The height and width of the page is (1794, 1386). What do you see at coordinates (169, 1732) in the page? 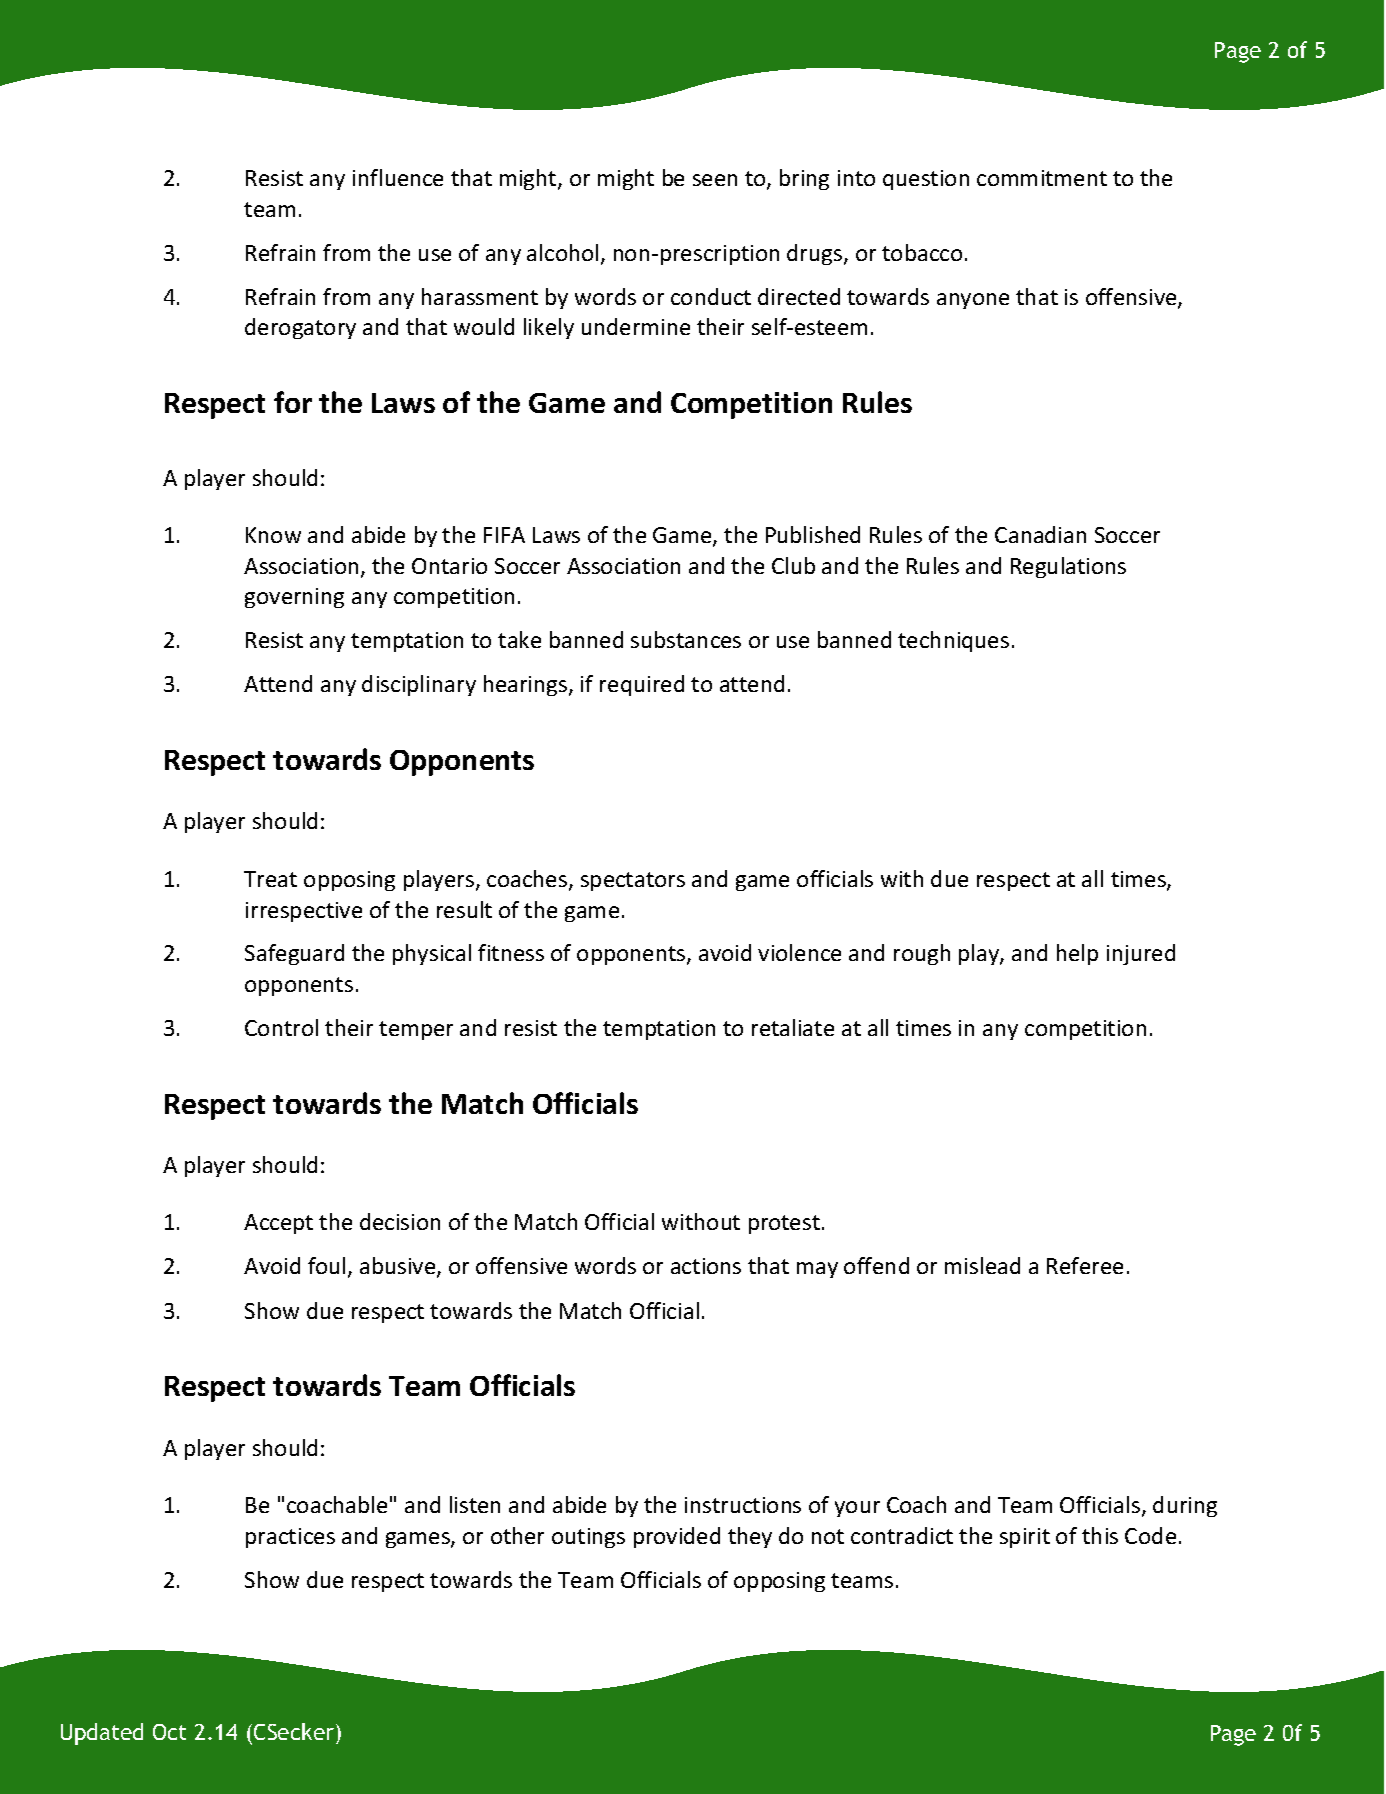
I see `Oct` at bounding box center [169, 1732].
